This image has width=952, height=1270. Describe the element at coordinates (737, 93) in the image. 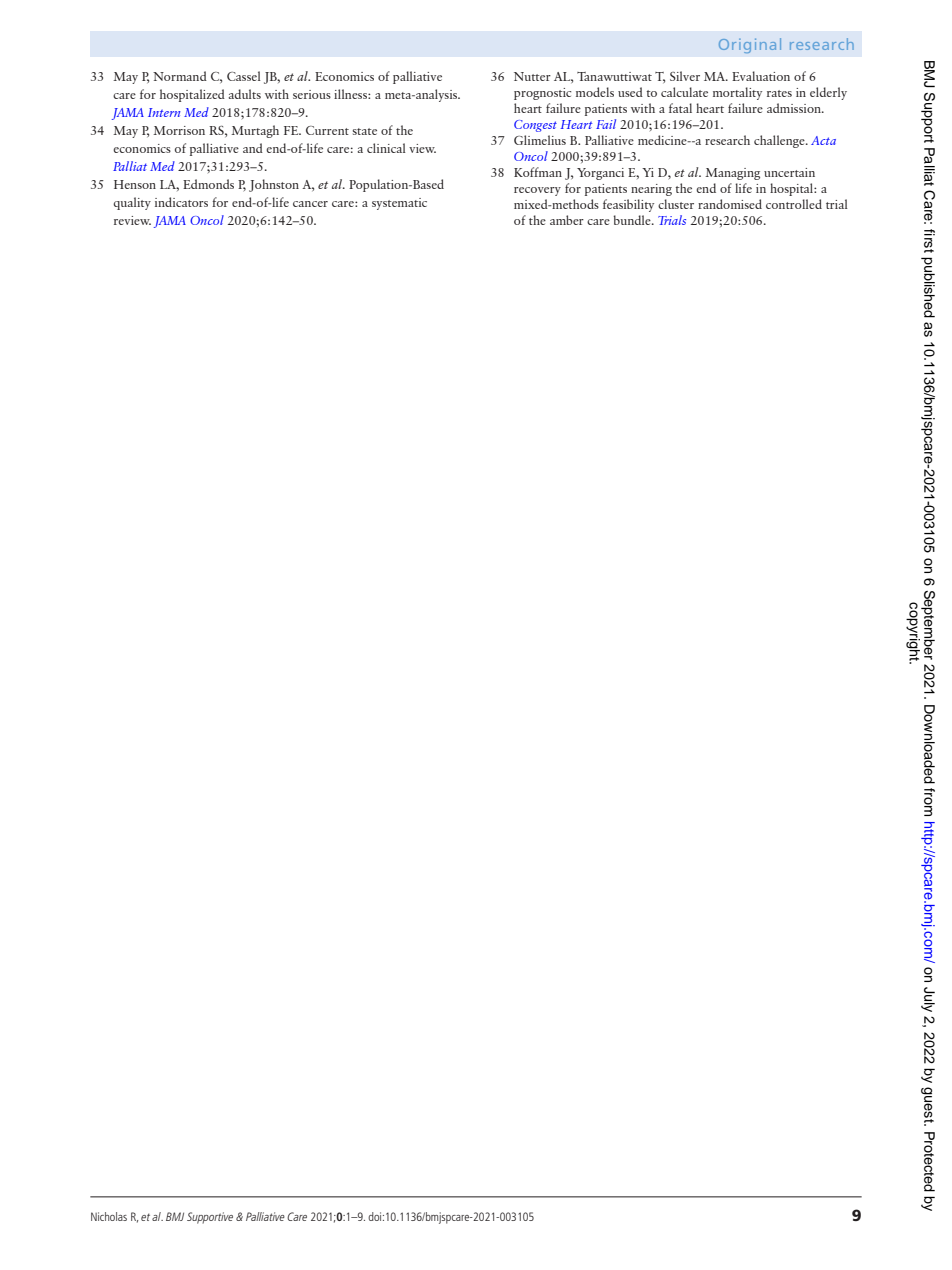

I see `mortality` at that location.
